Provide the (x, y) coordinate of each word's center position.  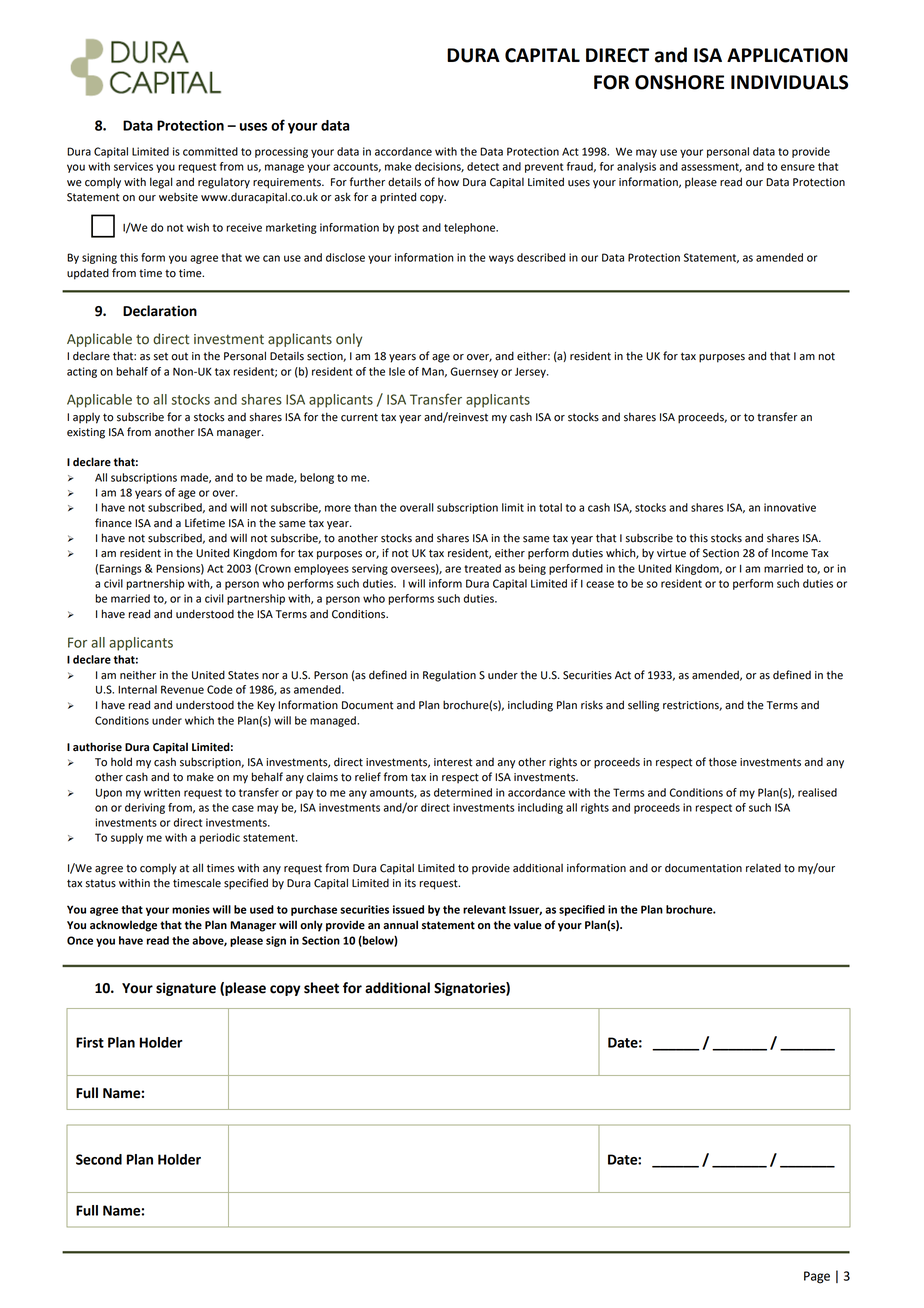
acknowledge (123, 926)
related (763, 868)
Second (99, 1159)
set (161, 357)
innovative (790, 507)
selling (643, 706)
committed (210, 151)
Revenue (182, 689)
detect (483, 166)
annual (400, 925)
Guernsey (474, 372)
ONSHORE (679, 82)
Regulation (449, 676)
